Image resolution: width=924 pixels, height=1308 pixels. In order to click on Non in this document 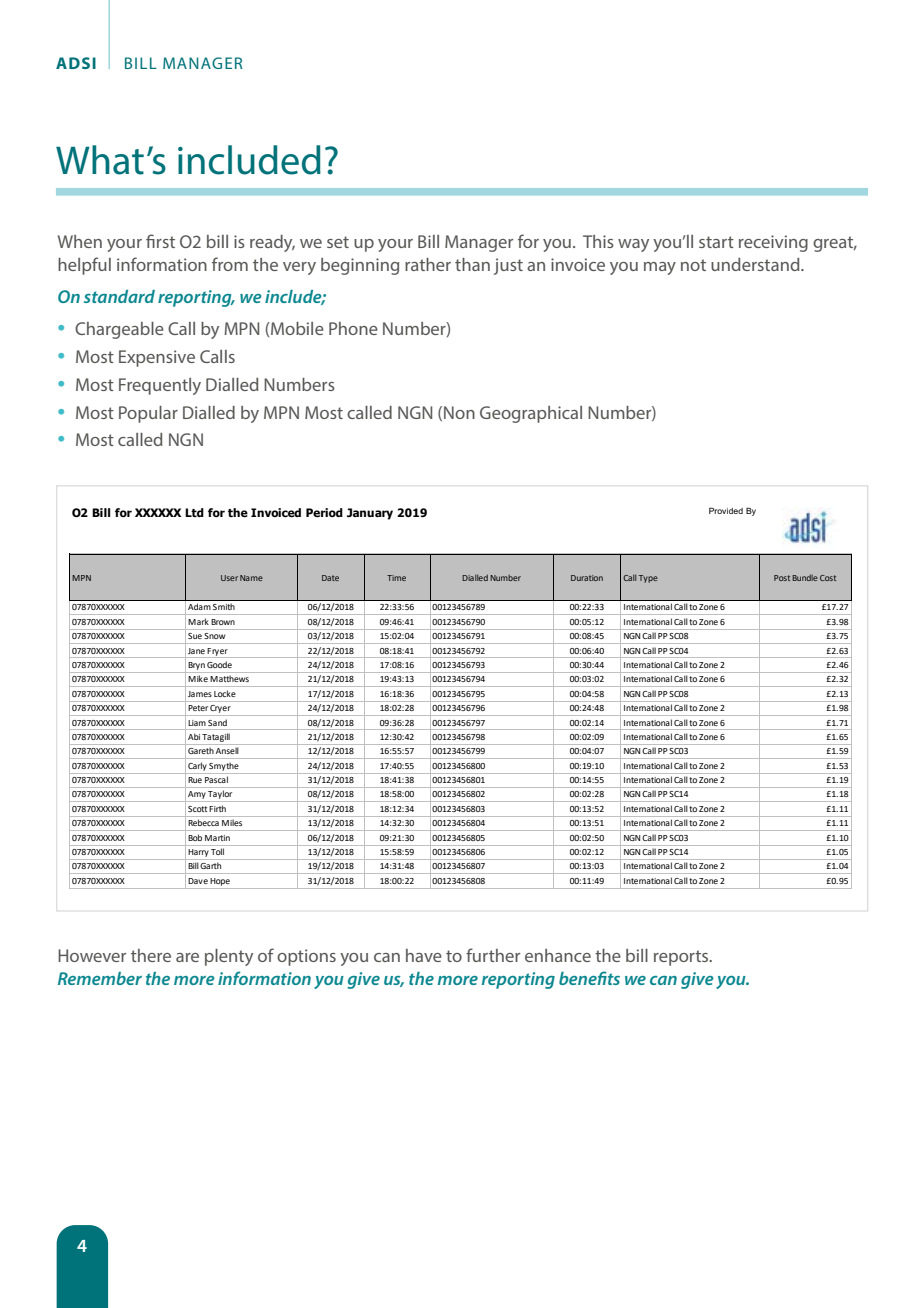, I will do `click(459, 412)`.
